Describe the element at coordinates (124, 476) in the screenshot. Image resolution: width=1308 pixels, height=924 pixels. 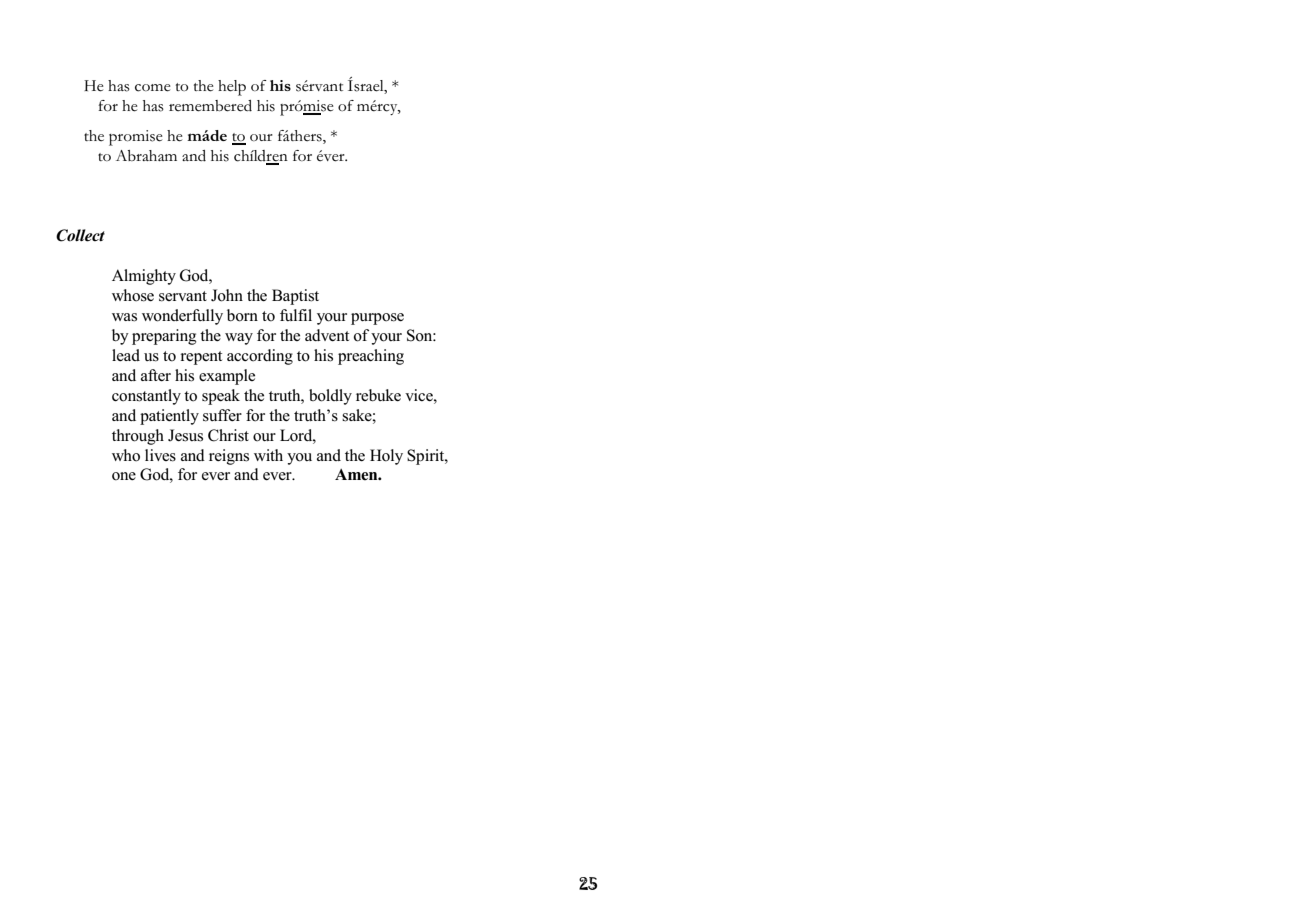
I see `one` at that location.
